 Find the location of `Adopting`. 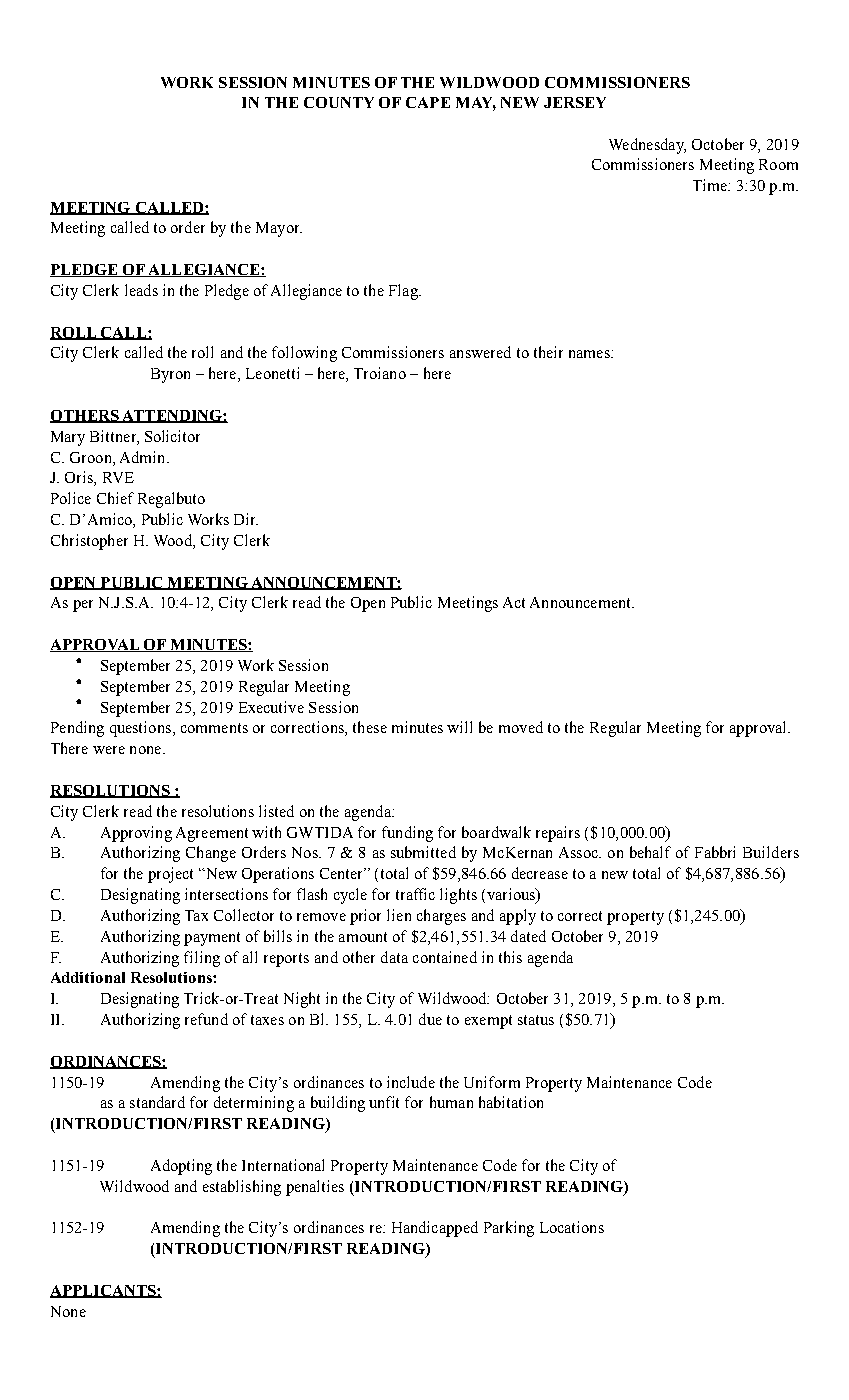

Adopting is located at coordinates (181, 1167).
